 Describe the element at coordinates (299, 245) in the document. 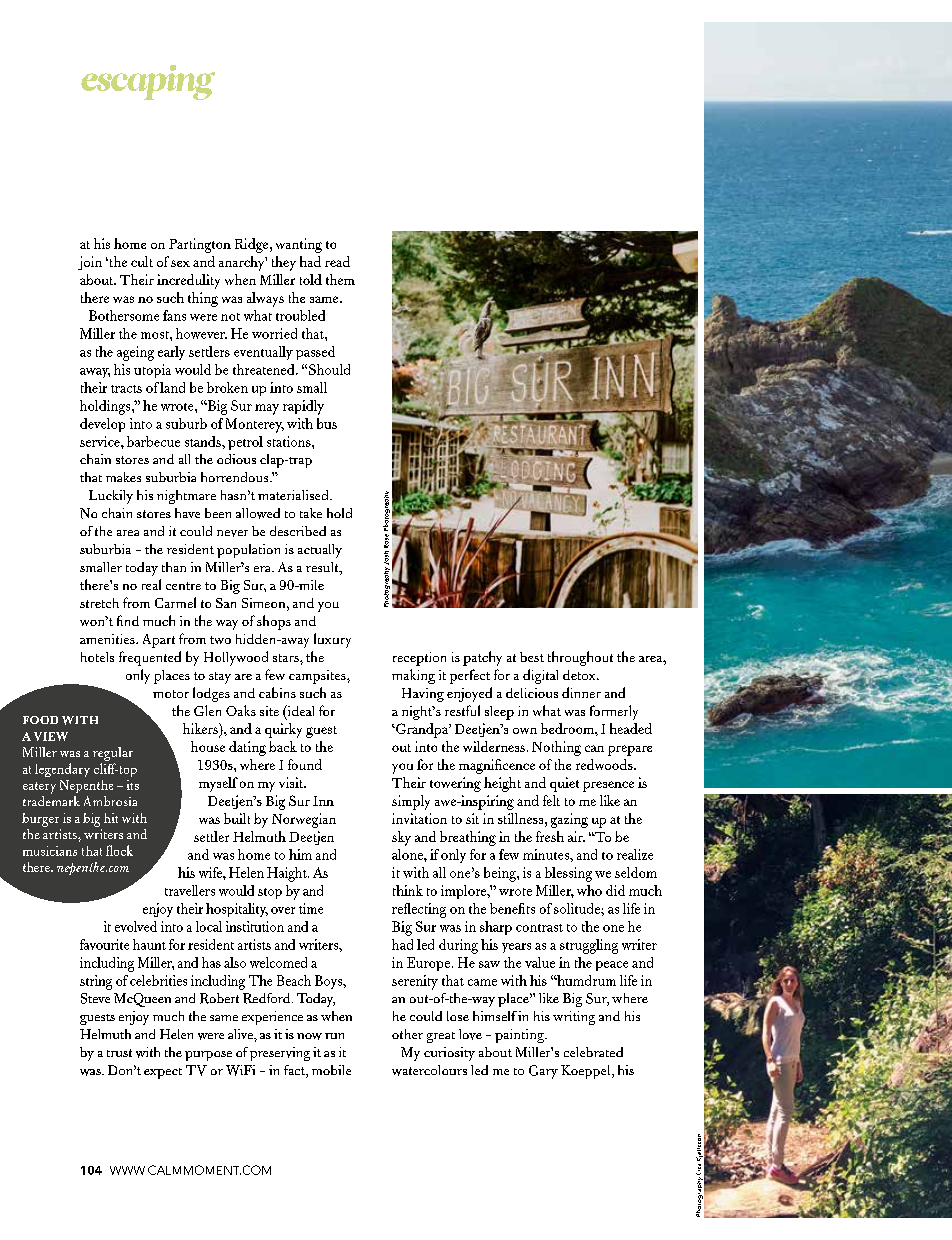

I see `wanting` at that location.
